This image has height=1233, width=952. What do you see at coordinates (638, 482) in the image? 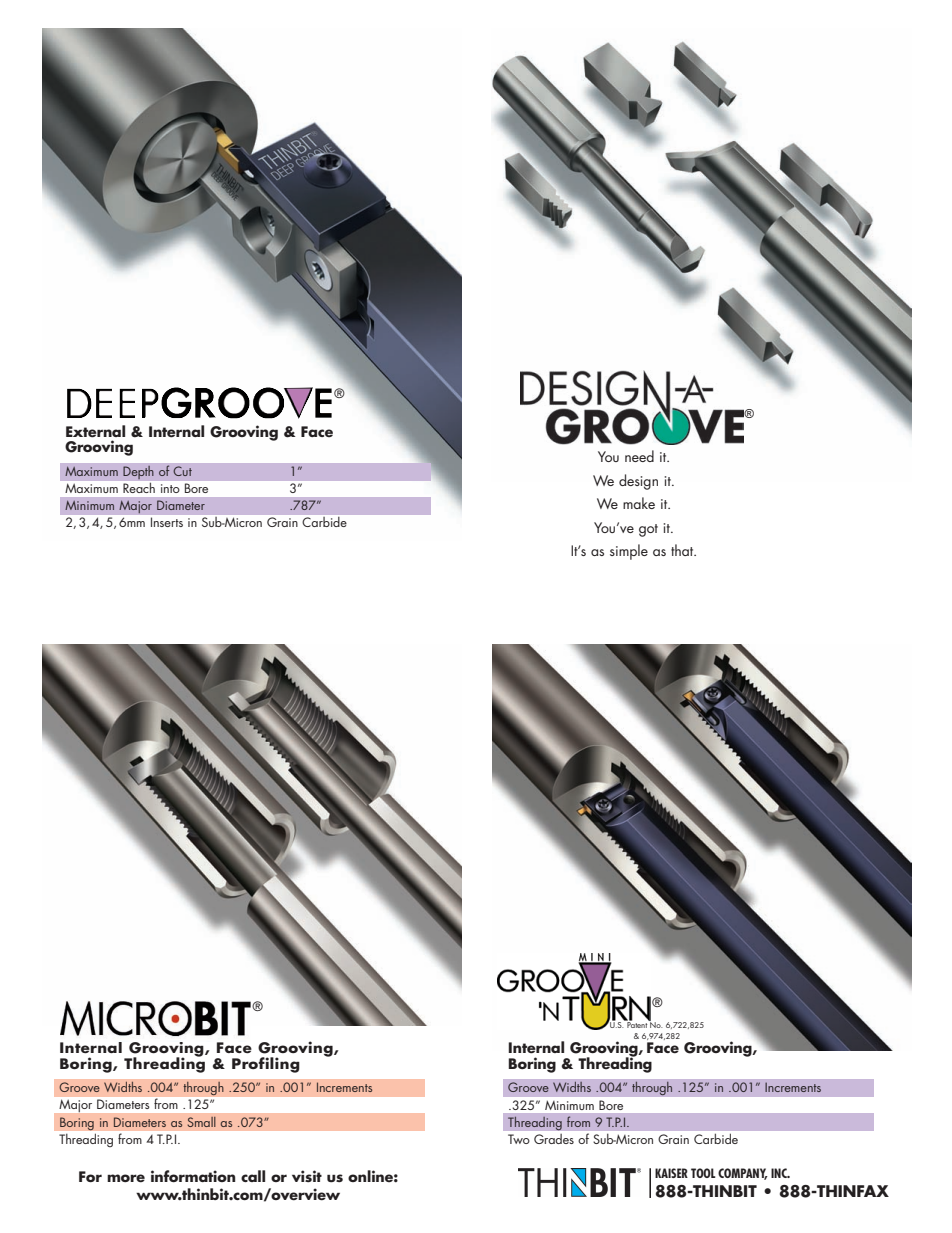
I see `design` at bounding box center [638, 482].
